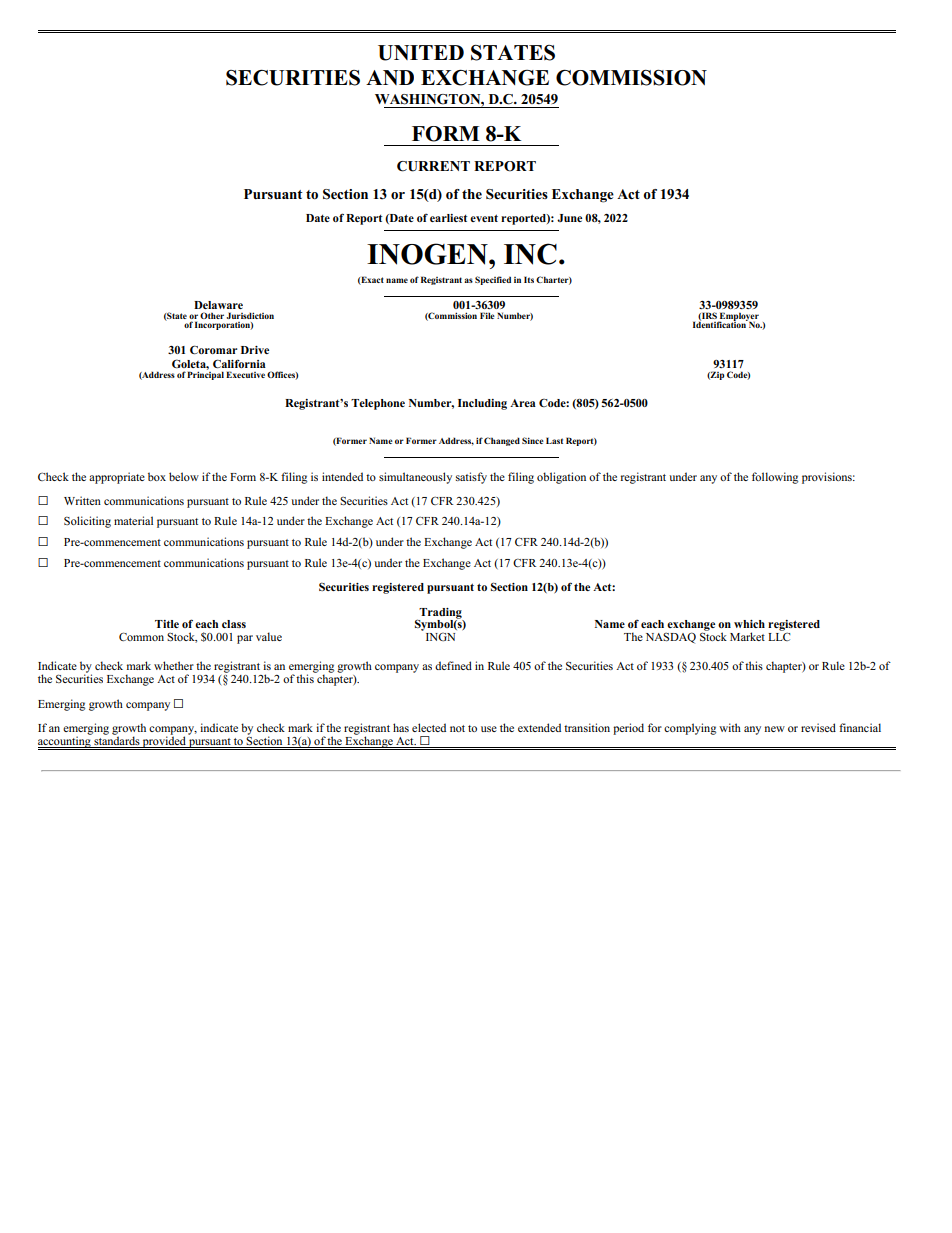 Image resolution: width=952 pixels, height=1233 pixels. I want to click on box, so click(157, 476).
